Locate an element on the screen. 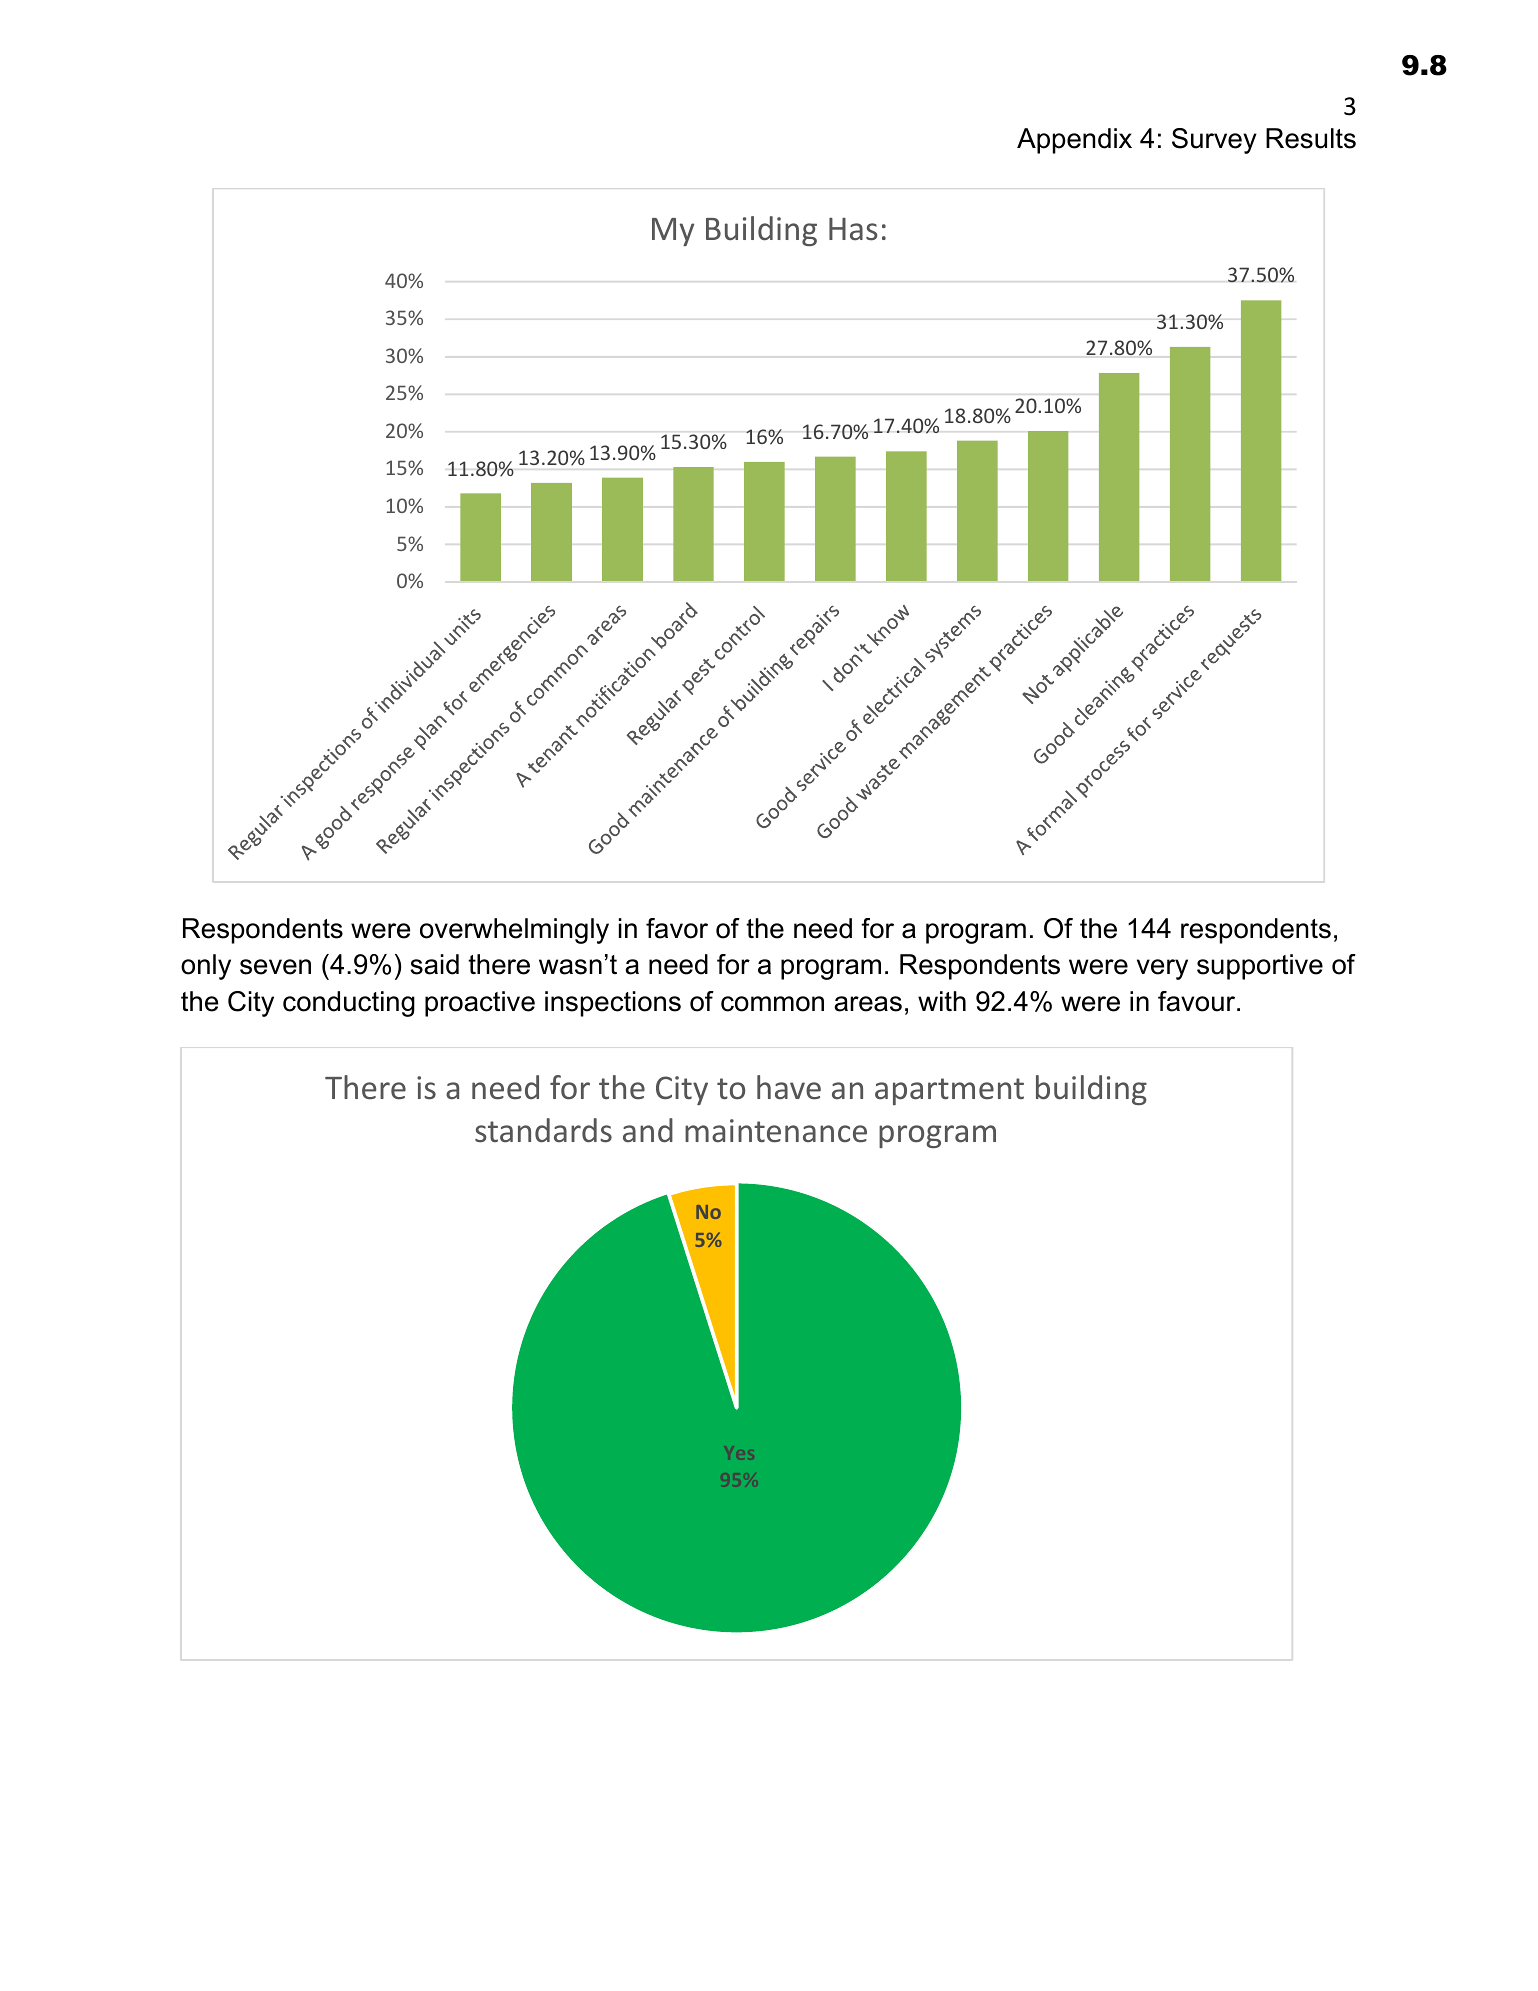 This screenshot has height=1991, width=1538. Appendix is located at coordinates (1074, 141).
